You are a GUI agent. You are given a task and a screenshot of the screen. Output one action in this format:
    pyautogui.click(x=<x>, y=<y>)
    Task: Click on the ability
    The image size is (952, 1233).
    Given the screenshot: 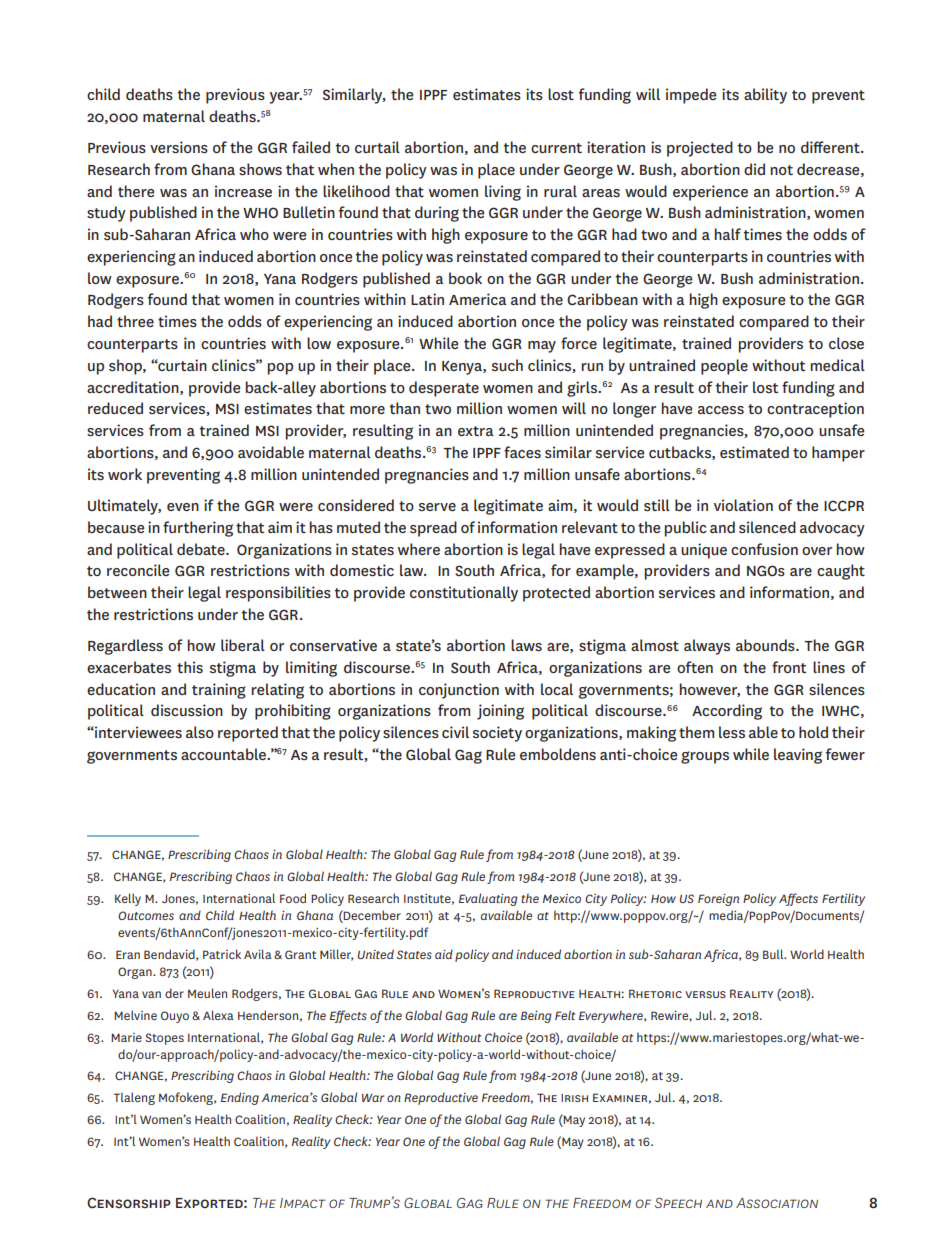 What is the action you would take?
    pyautogui.click(x=765, y=96)
